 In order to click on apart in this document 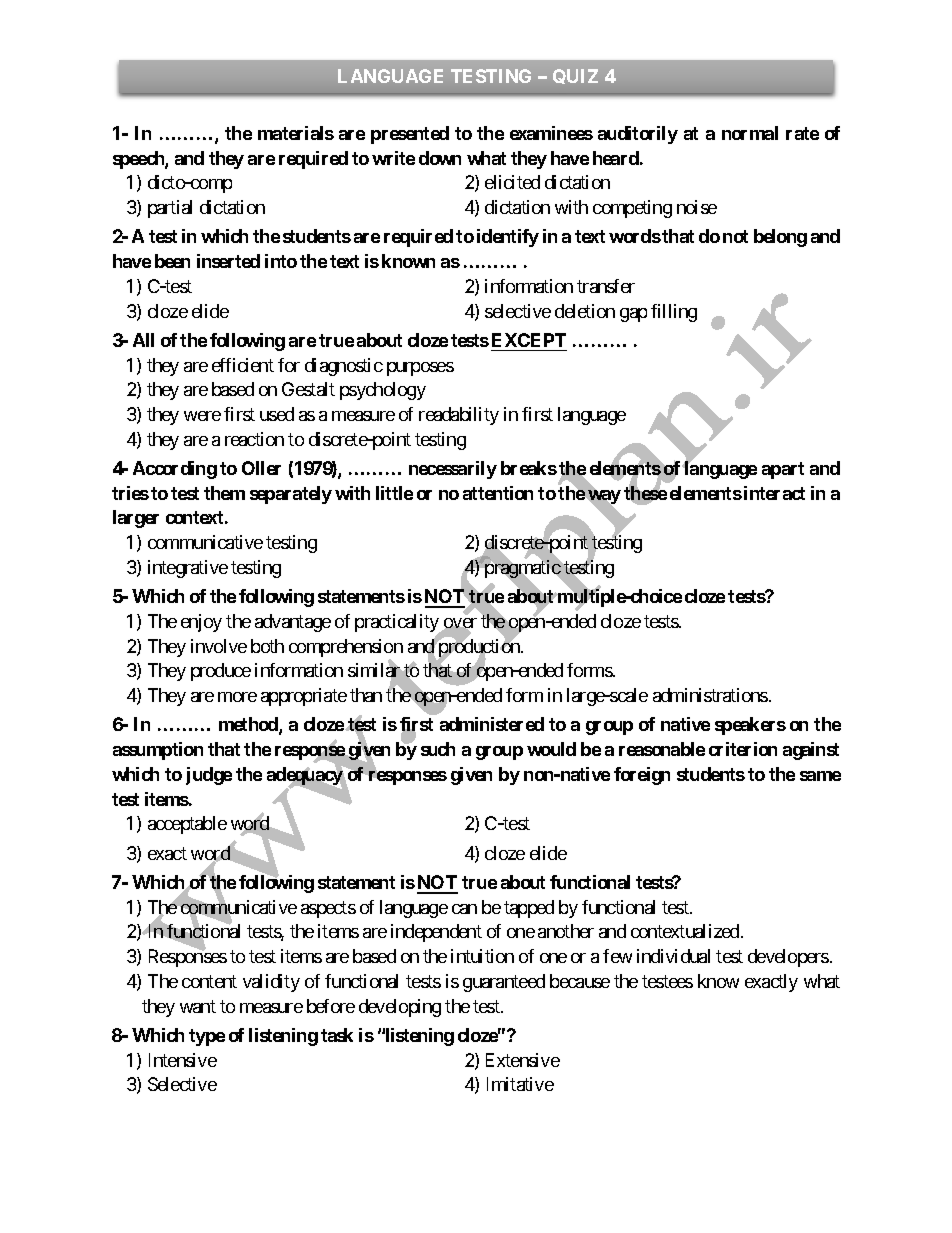, I will do `click(783, 470)`.
